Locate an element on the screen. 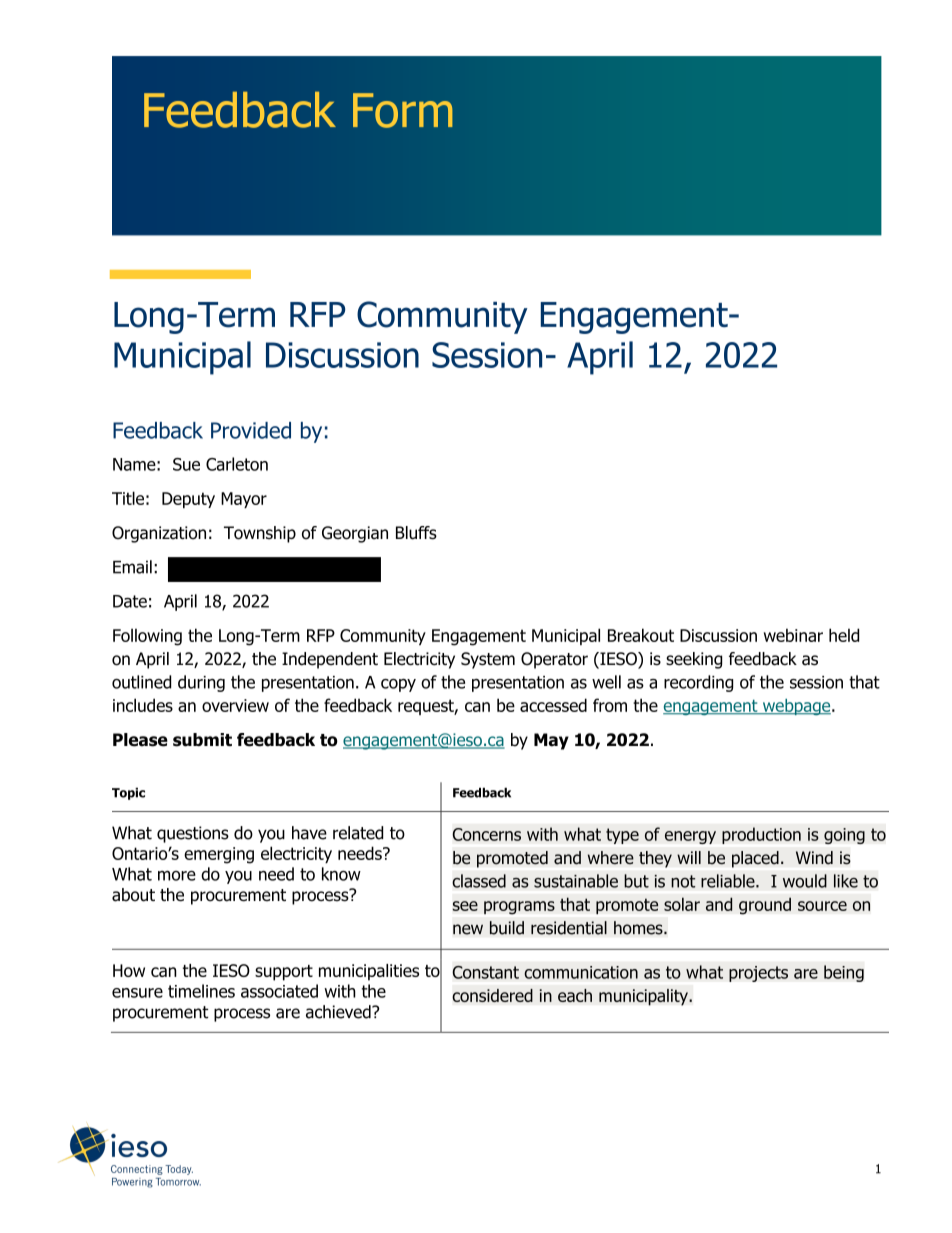 This screenshot has width=952, height=1233. production is located at coordinates (761, 835).
